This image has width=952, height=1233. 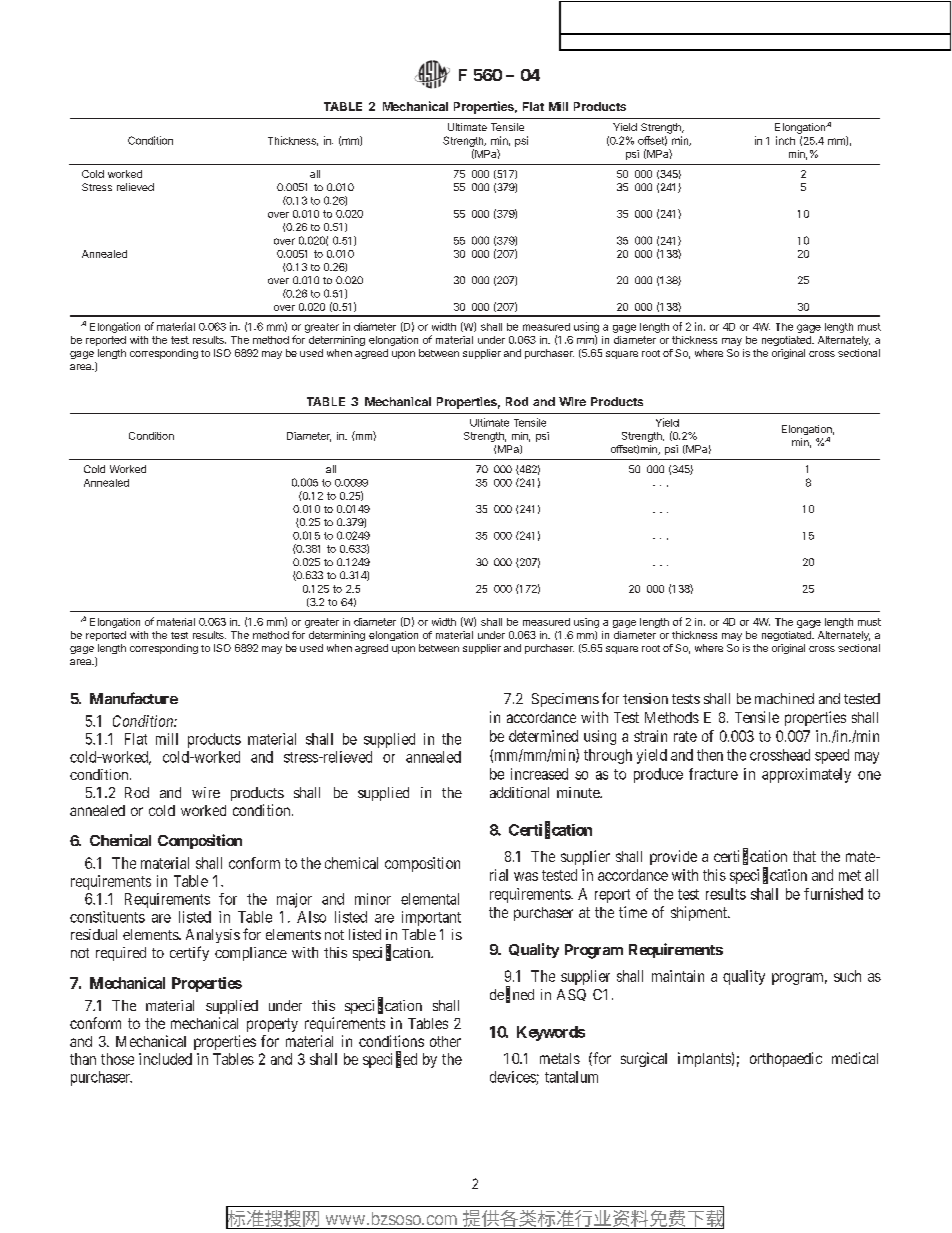 I want to click on from, so click(x=812, y=34).
